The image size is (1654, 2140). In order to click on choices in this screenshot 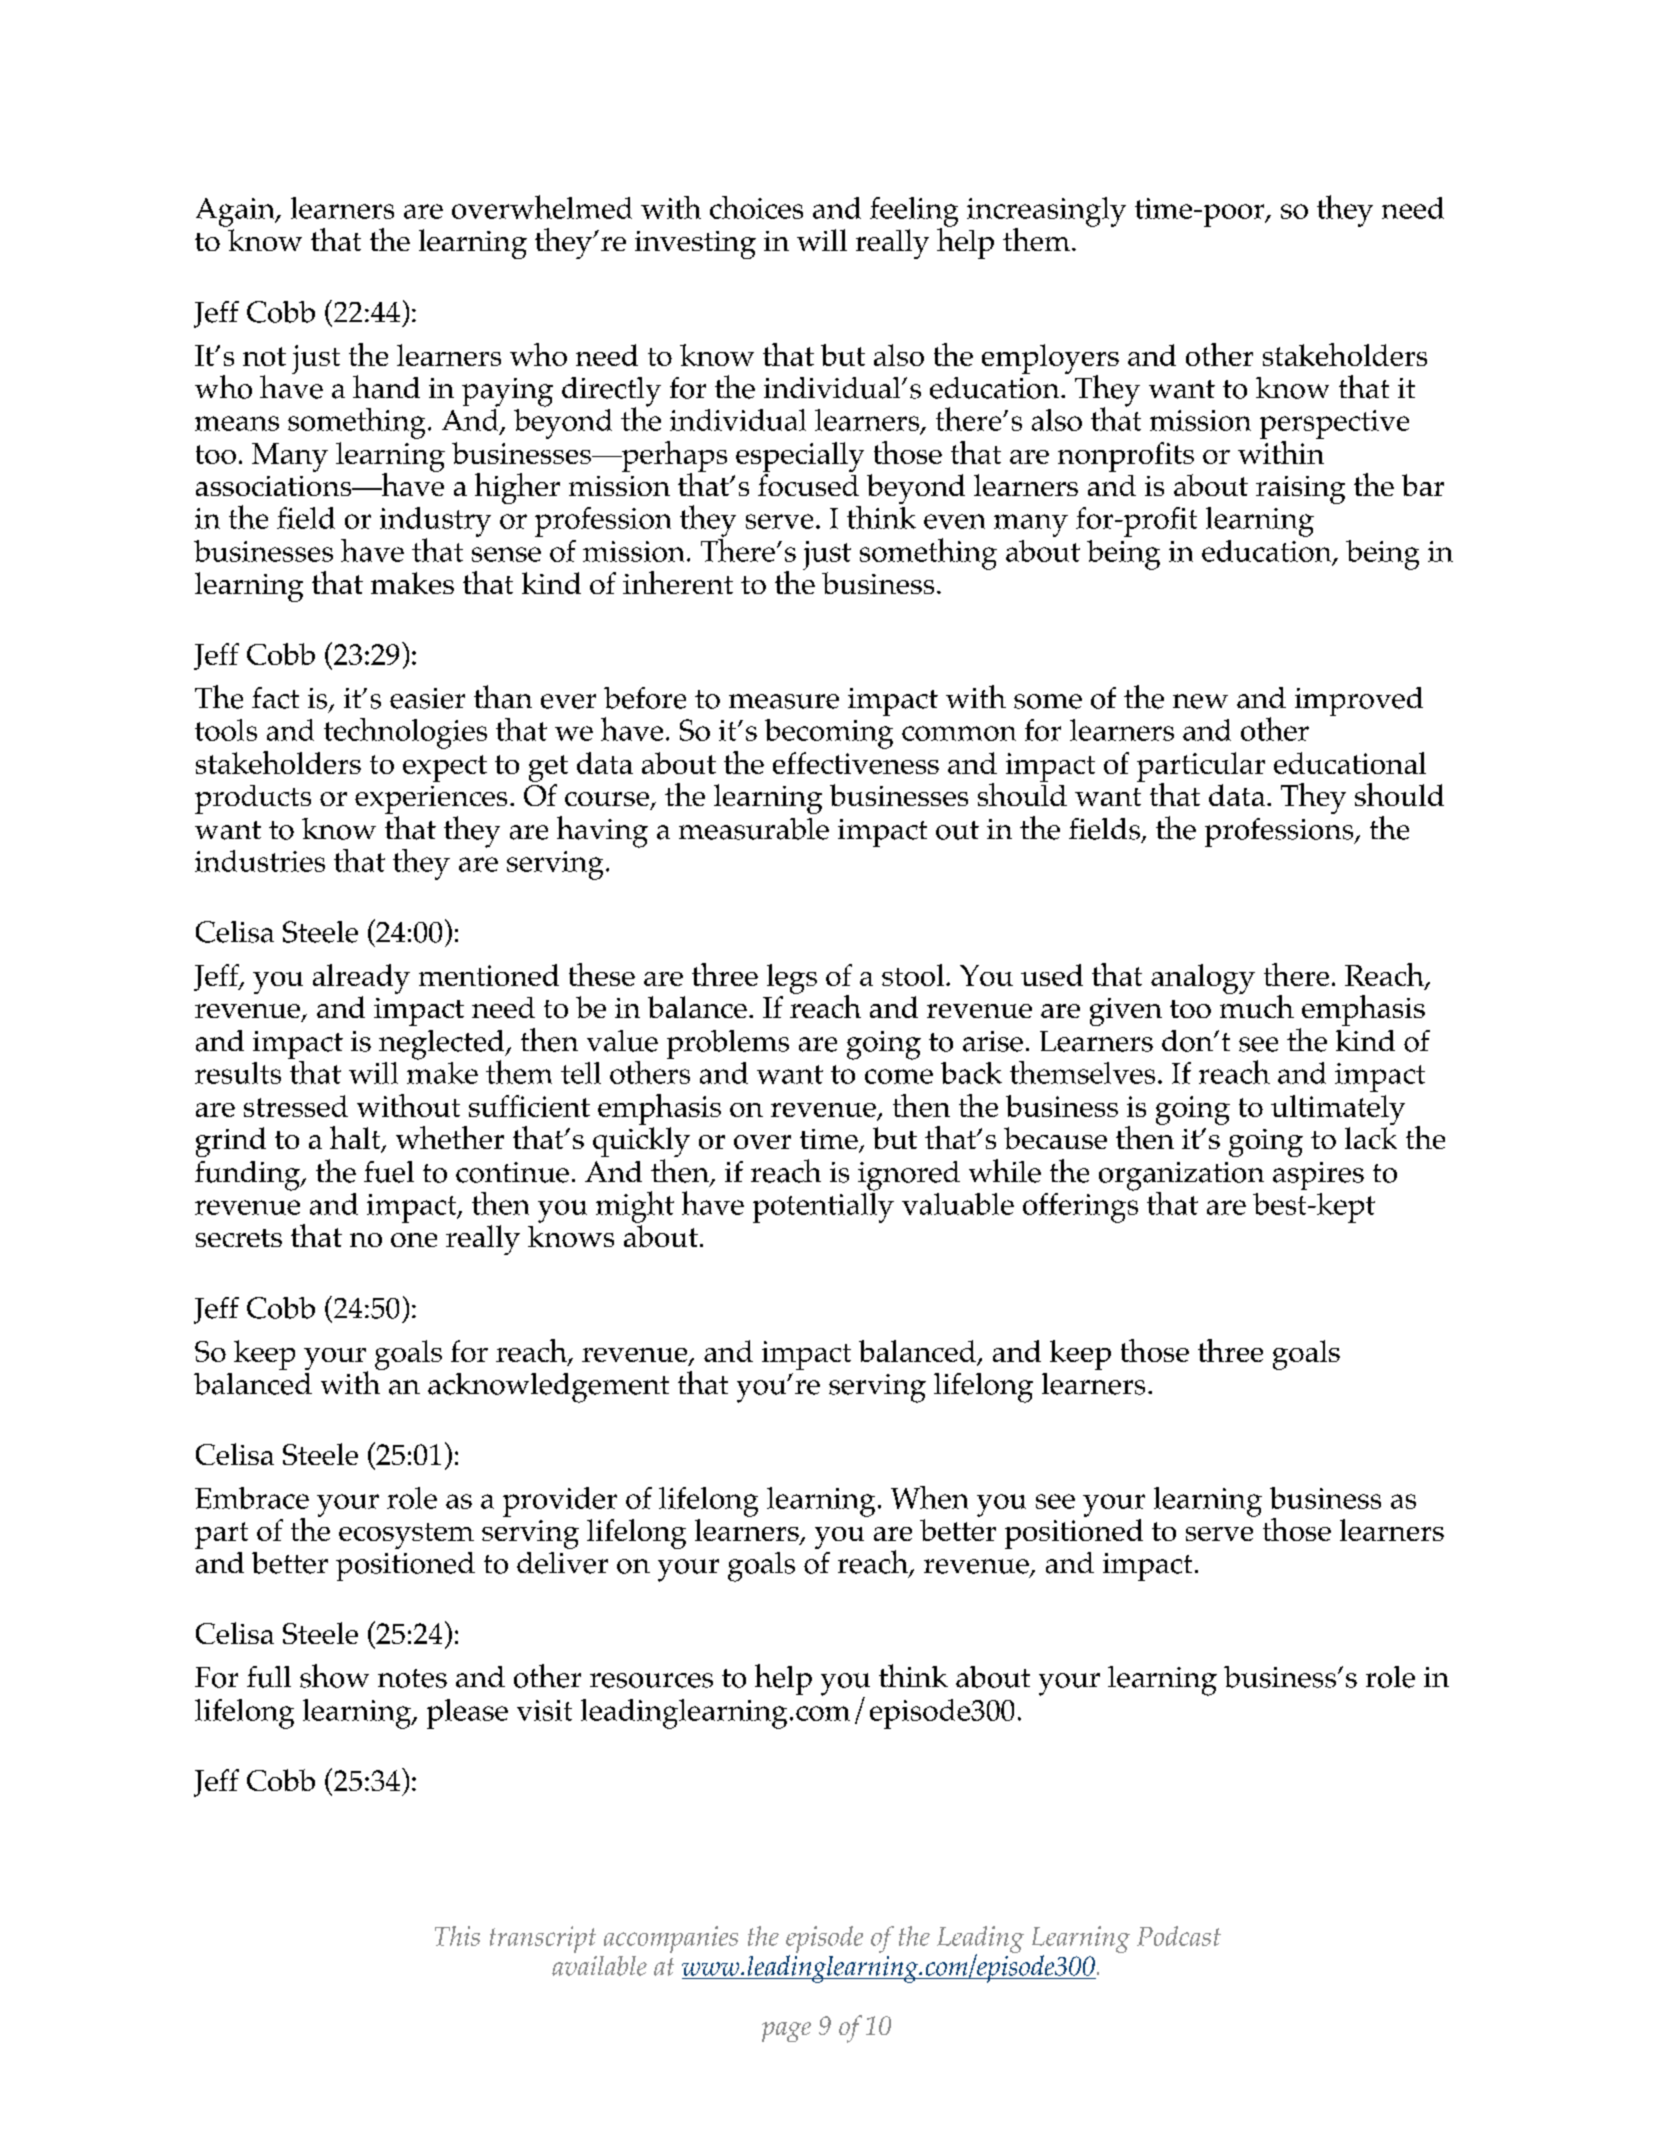, I will do `click(756, 207)`.
